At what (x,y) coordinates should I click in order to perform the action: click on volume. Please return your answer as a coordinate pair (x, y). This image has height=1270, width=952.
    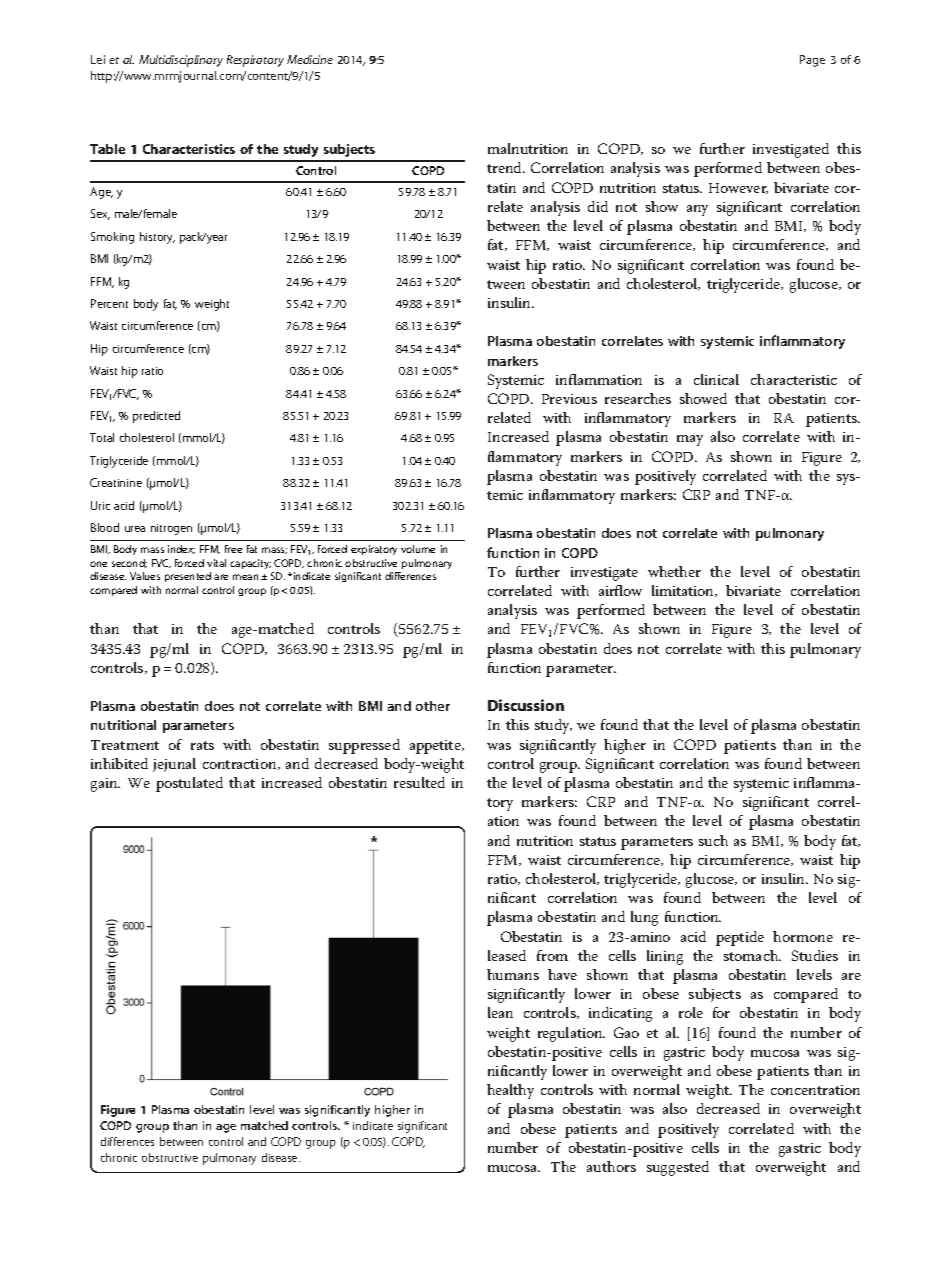
    Looking at the image, I should click on (418, 549).
